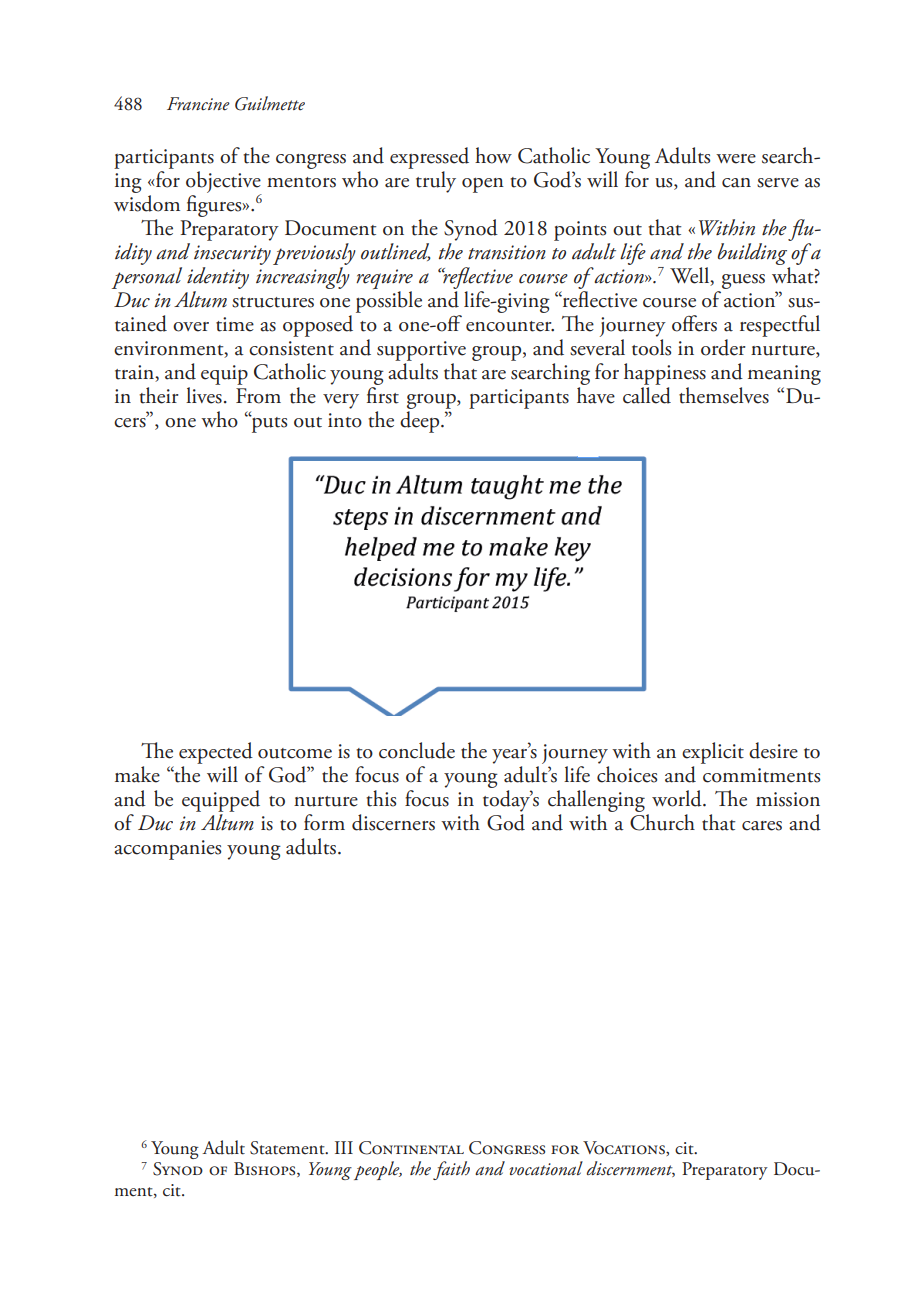 This document has width=924, height=1305. I want to click on conclude, so click(417, 750).
